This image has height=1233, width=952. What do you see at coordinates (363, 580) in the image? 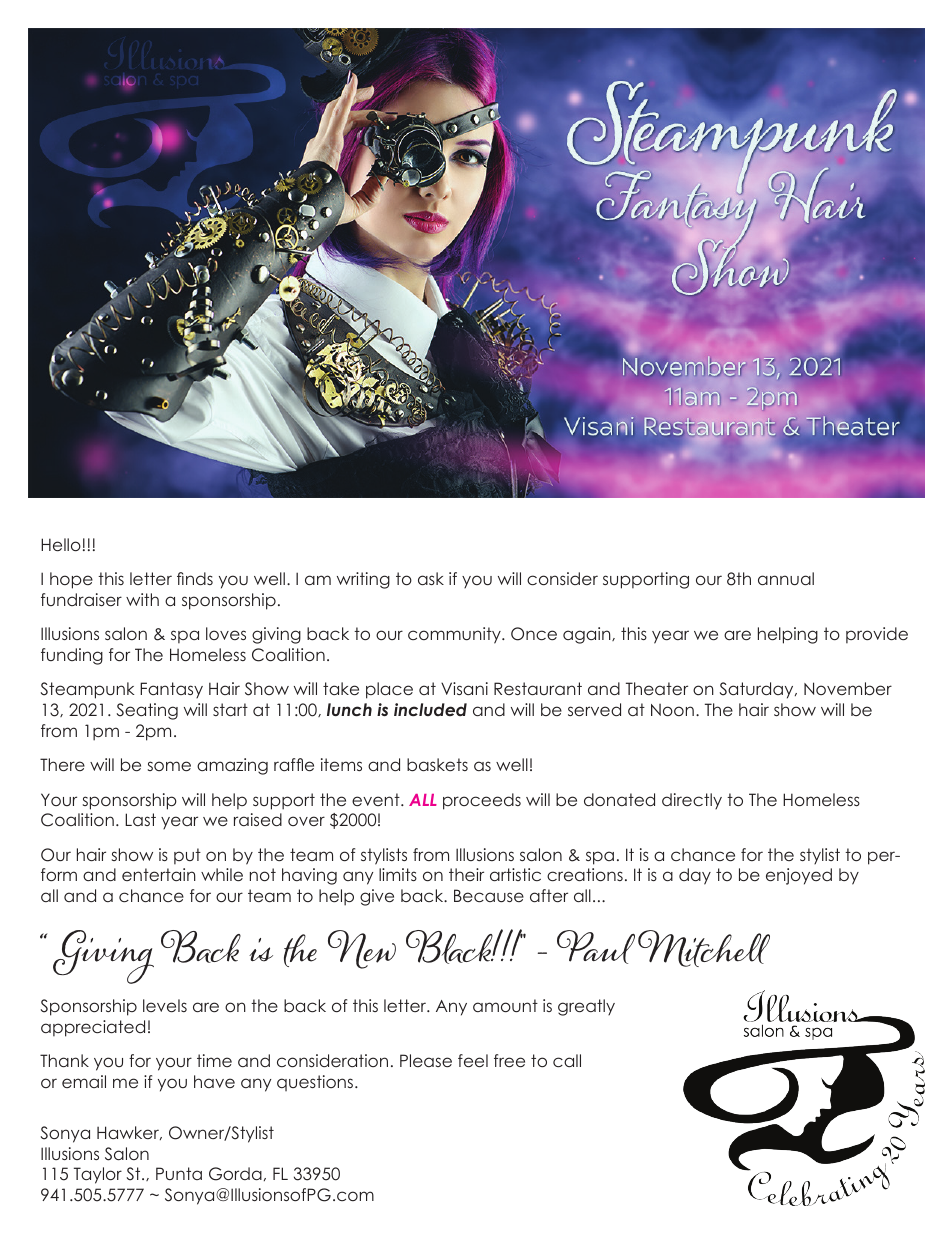
I see `writing` at bounding box center [363, 580].
